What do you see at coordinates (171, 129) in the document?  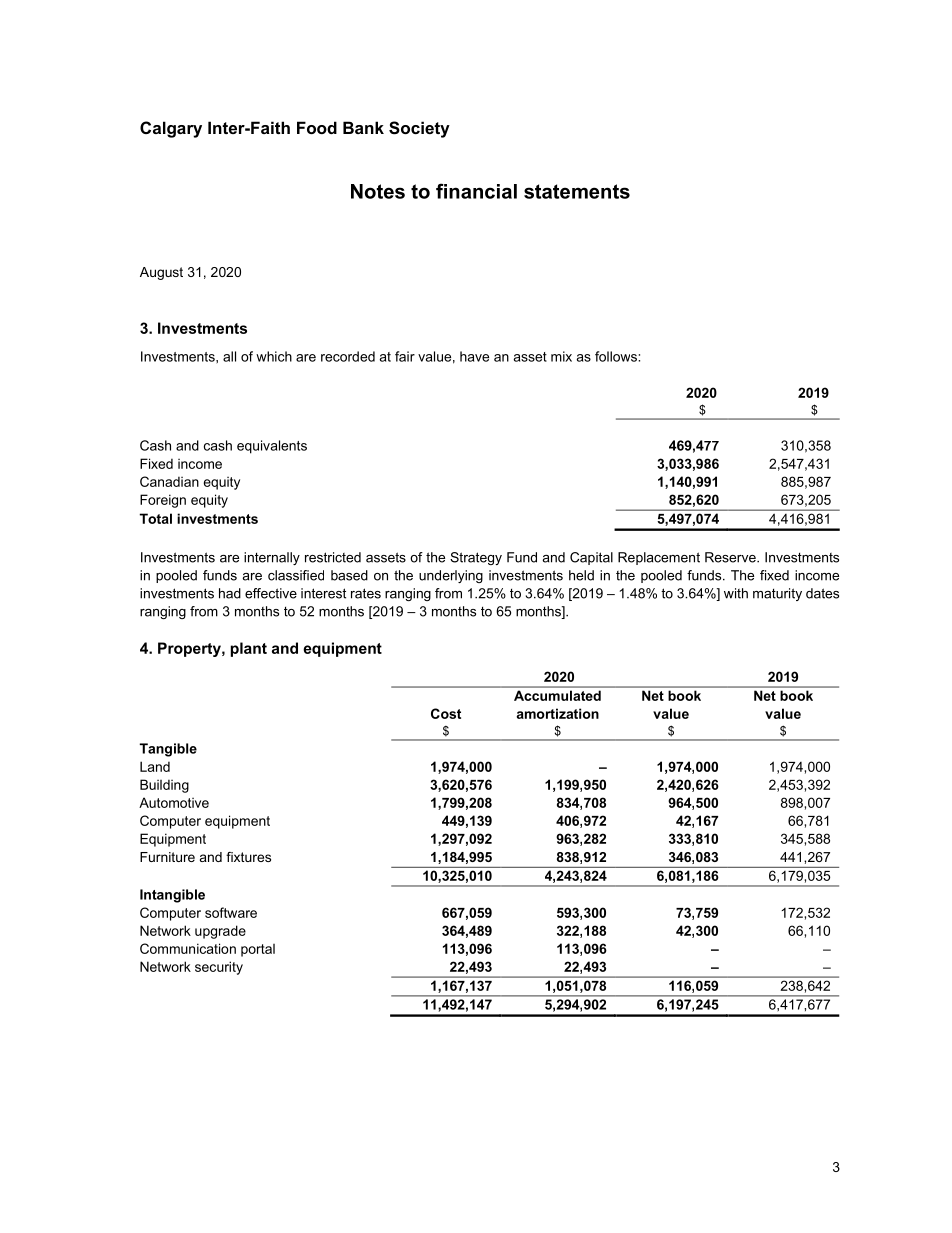 I see `Calgary` at bounding box center [171, 129].
